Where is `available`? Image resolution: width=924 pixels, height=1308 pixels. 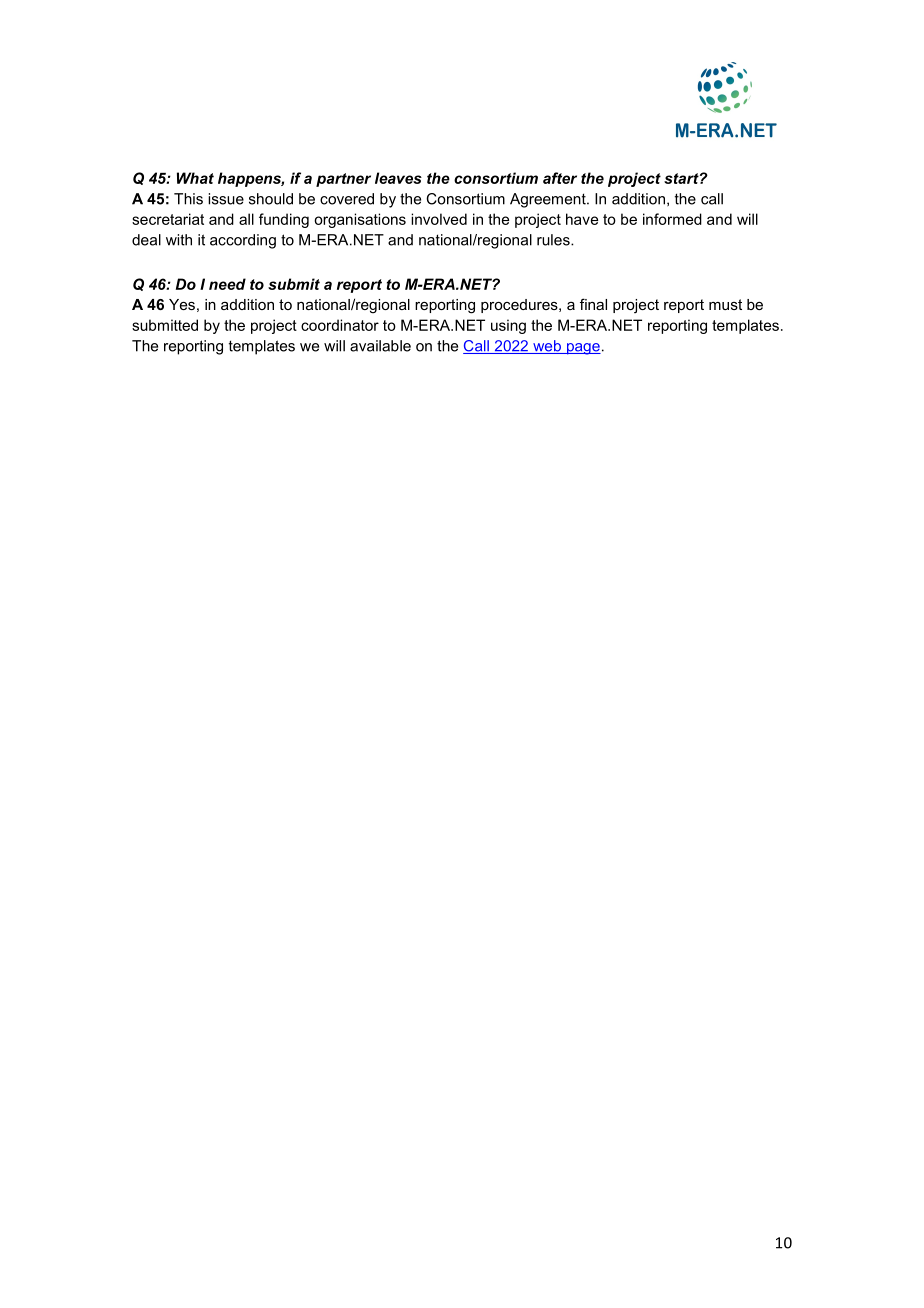 available is located at coordinates (380, 346).
